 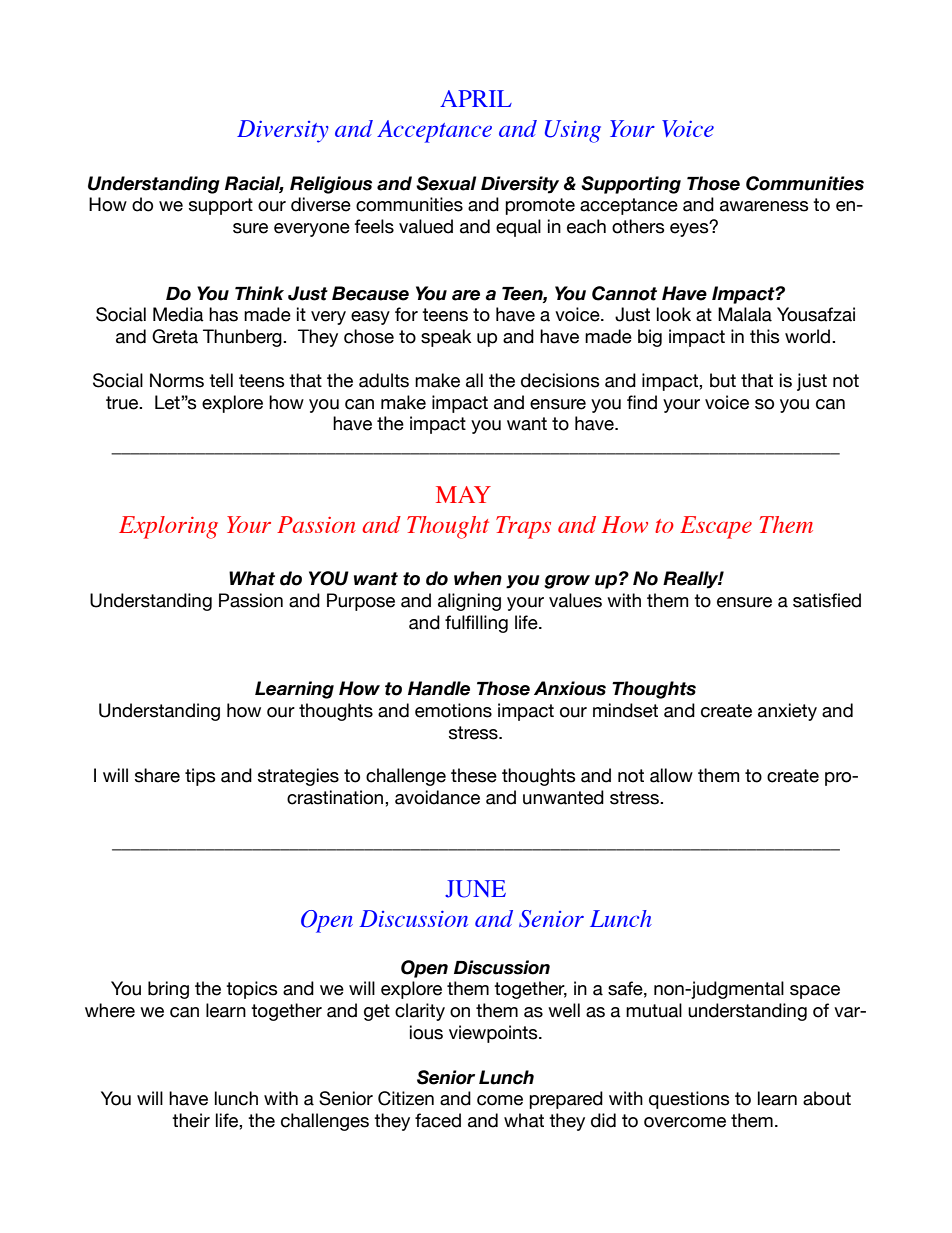 What do you see at coordinates (321, 204) in the document?
I see `diverse` at bounding box center [321, 204].
